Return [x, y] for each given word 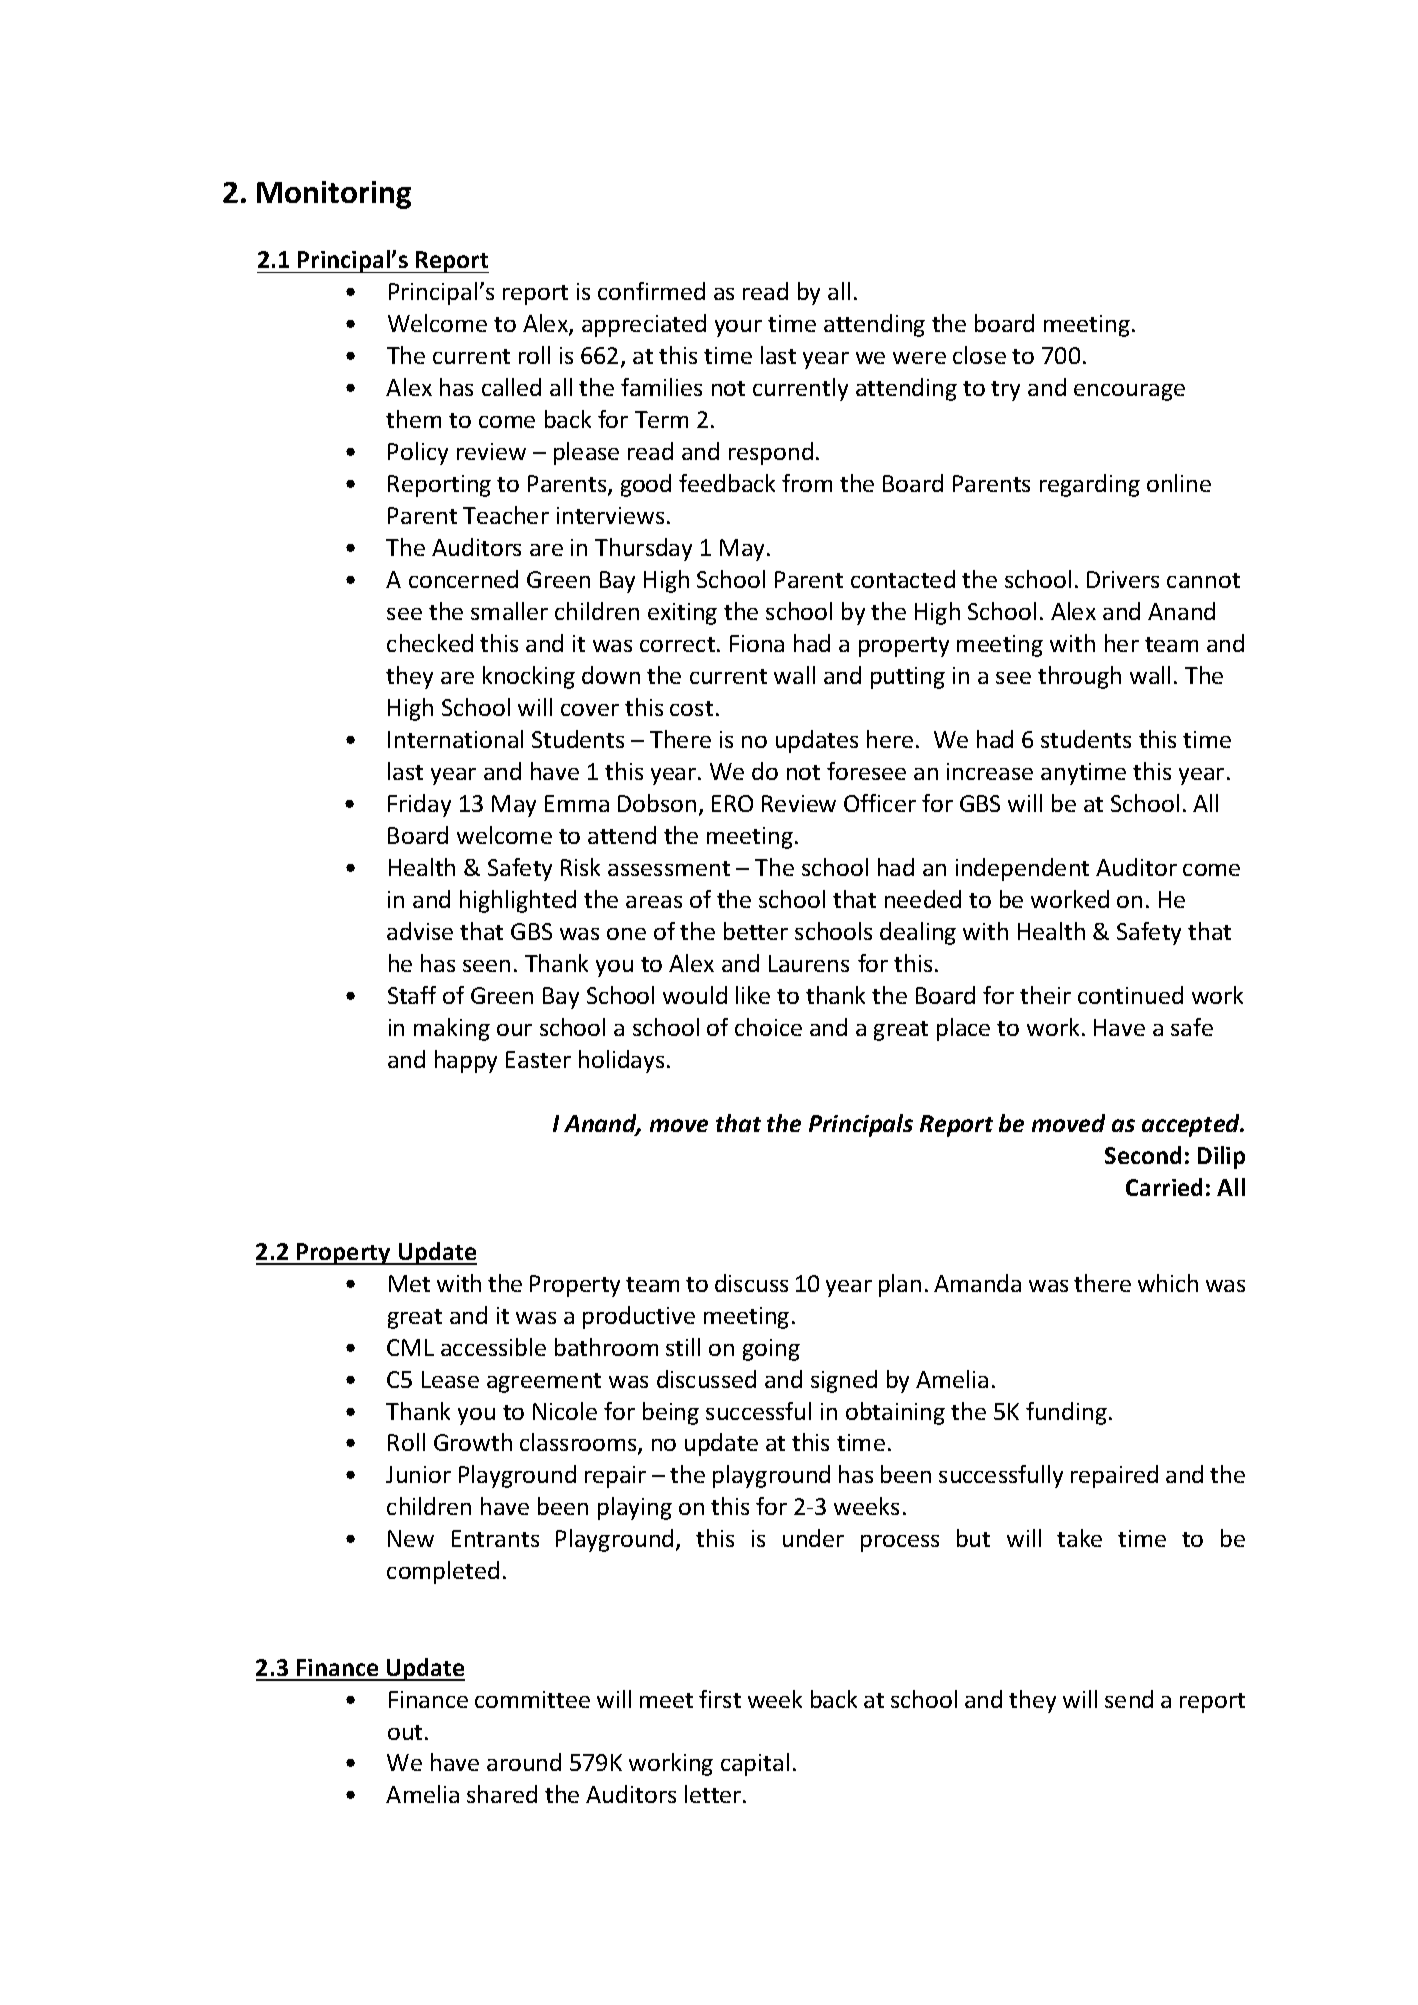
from [807, 483]
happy [466, 1061]
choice [768, 1027]
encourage [1129, 392]
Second [1143, 1155]
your [738, 328]
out [405, 1732]
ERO [732, 803]
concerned [463, 579]
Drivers [1123, 579]
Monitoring [334, 195]
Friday [419, 805]
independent [1022, 869]
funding [1066, 1413]
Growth [473, 1442]
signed [844, 1381]
